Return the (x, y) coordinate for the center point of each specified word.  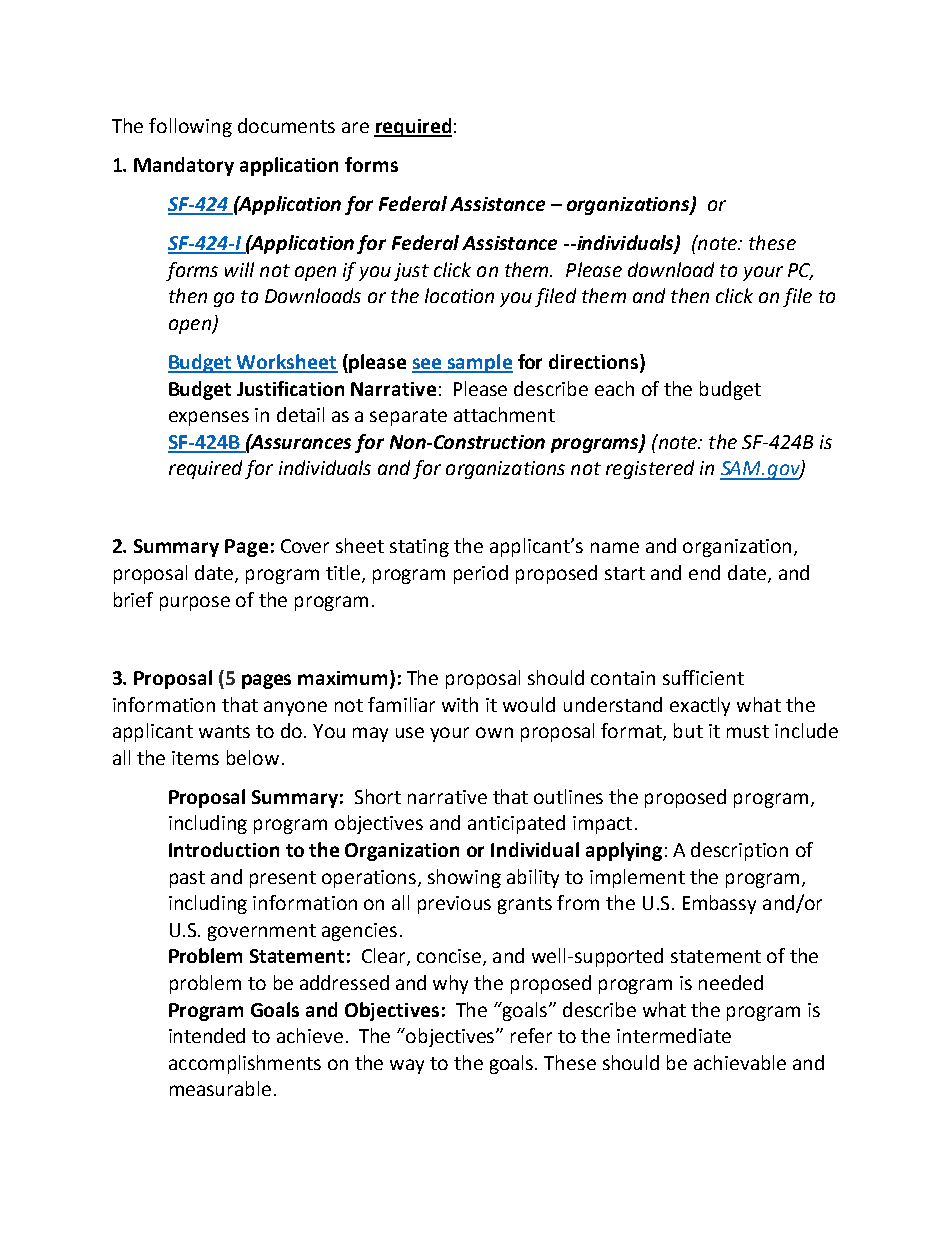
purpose (195, 603)
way (407, 1066)
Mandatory (184, 166)
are (355, 127)
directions (595, 363)
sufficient (703, 677)
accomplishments (245, 1064)
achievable (740, 1062)
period (481, 574)
